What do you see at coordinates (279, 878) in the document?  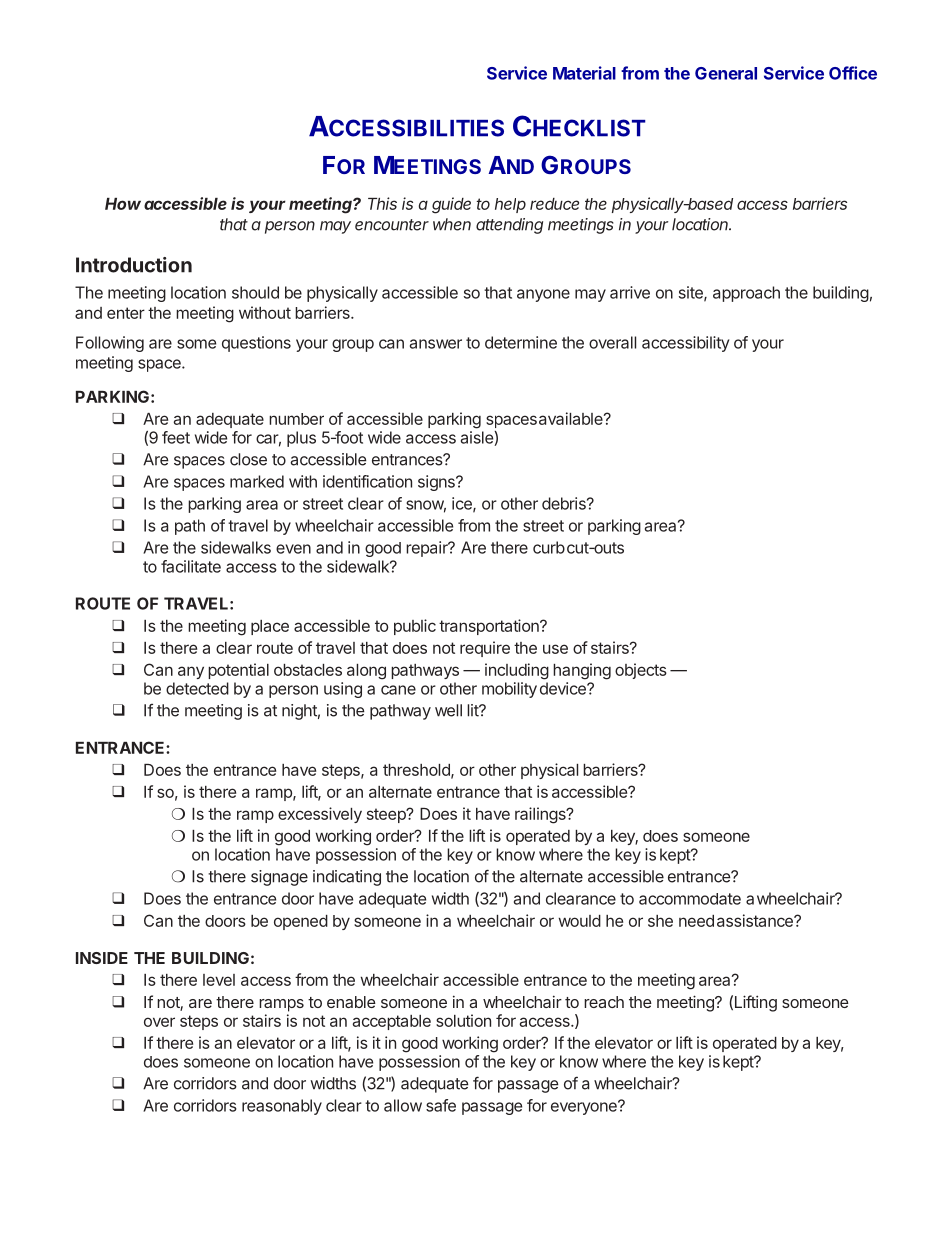 I see `signage` at bounding box center [279, 878].
